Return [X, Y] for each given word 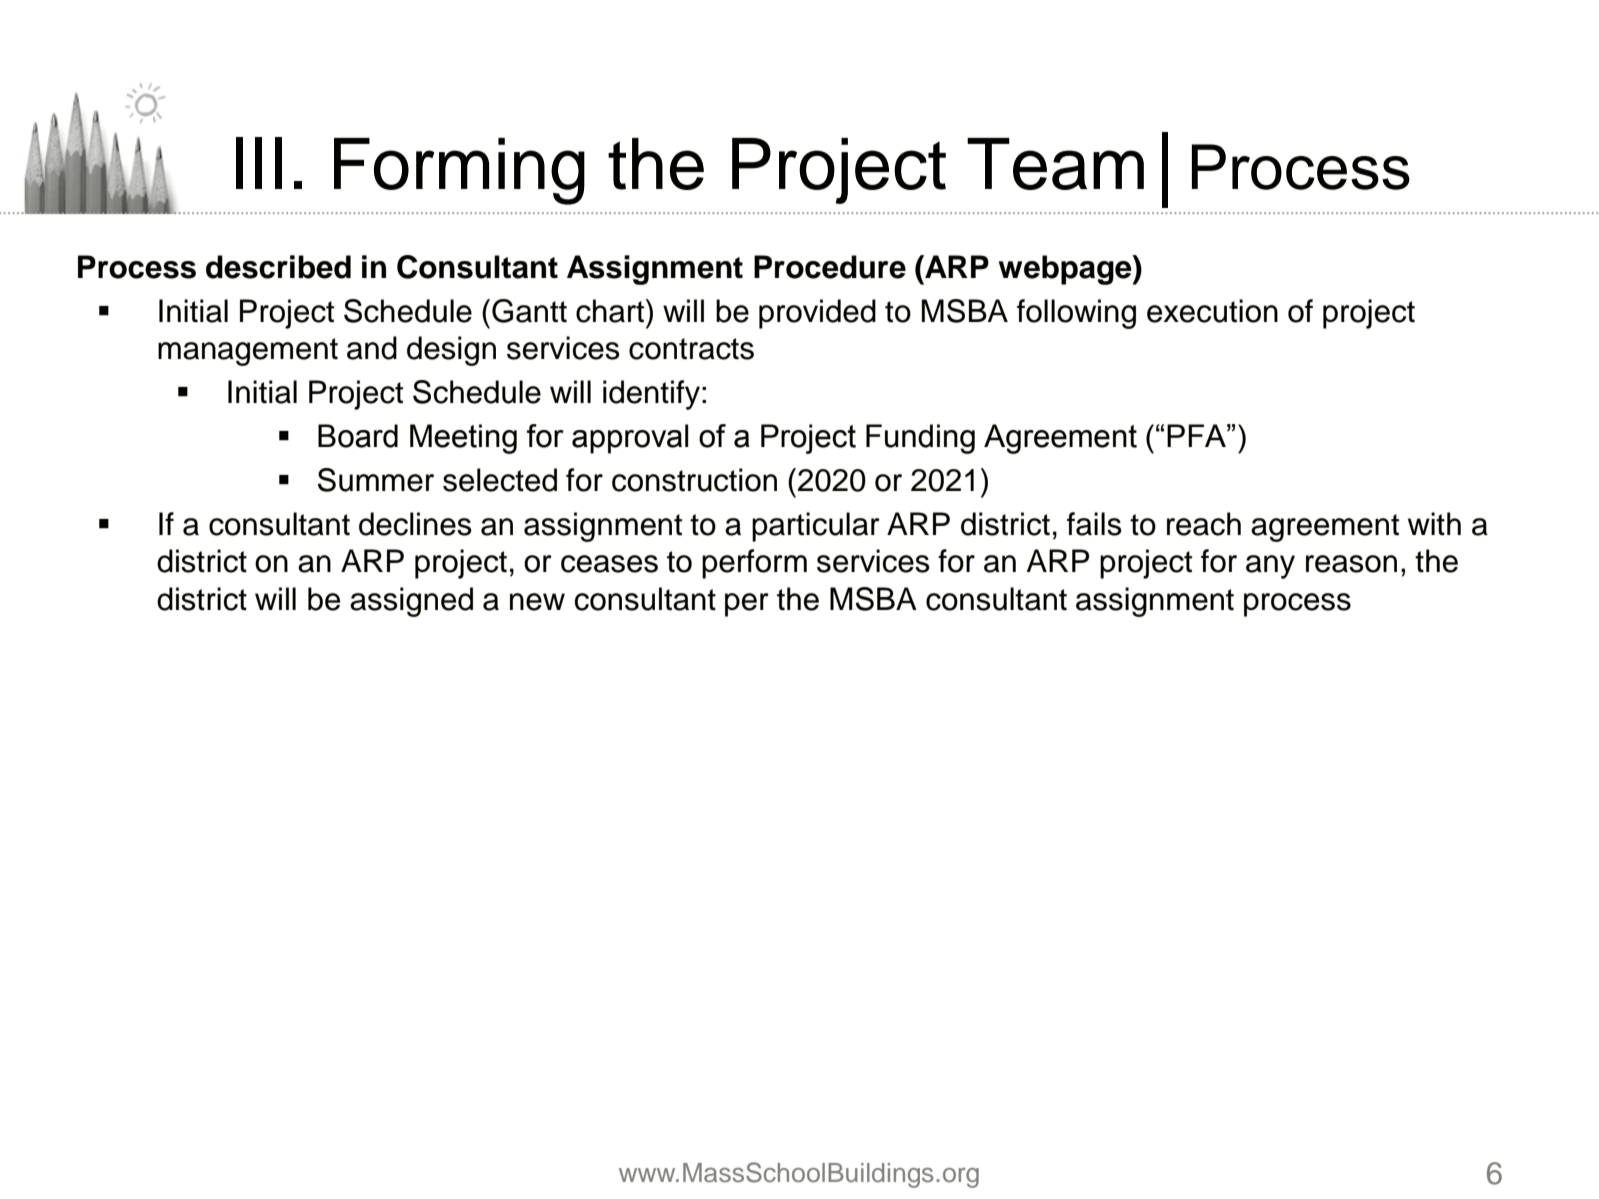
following [1076, 314]
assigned [411, 602]
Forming [459, 171]
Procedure [830, 267]
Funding [920, 439]
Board [358, 436]
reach [1204, 524]
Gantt [529, 311]
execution [1212, 311]
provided [817, 314]
